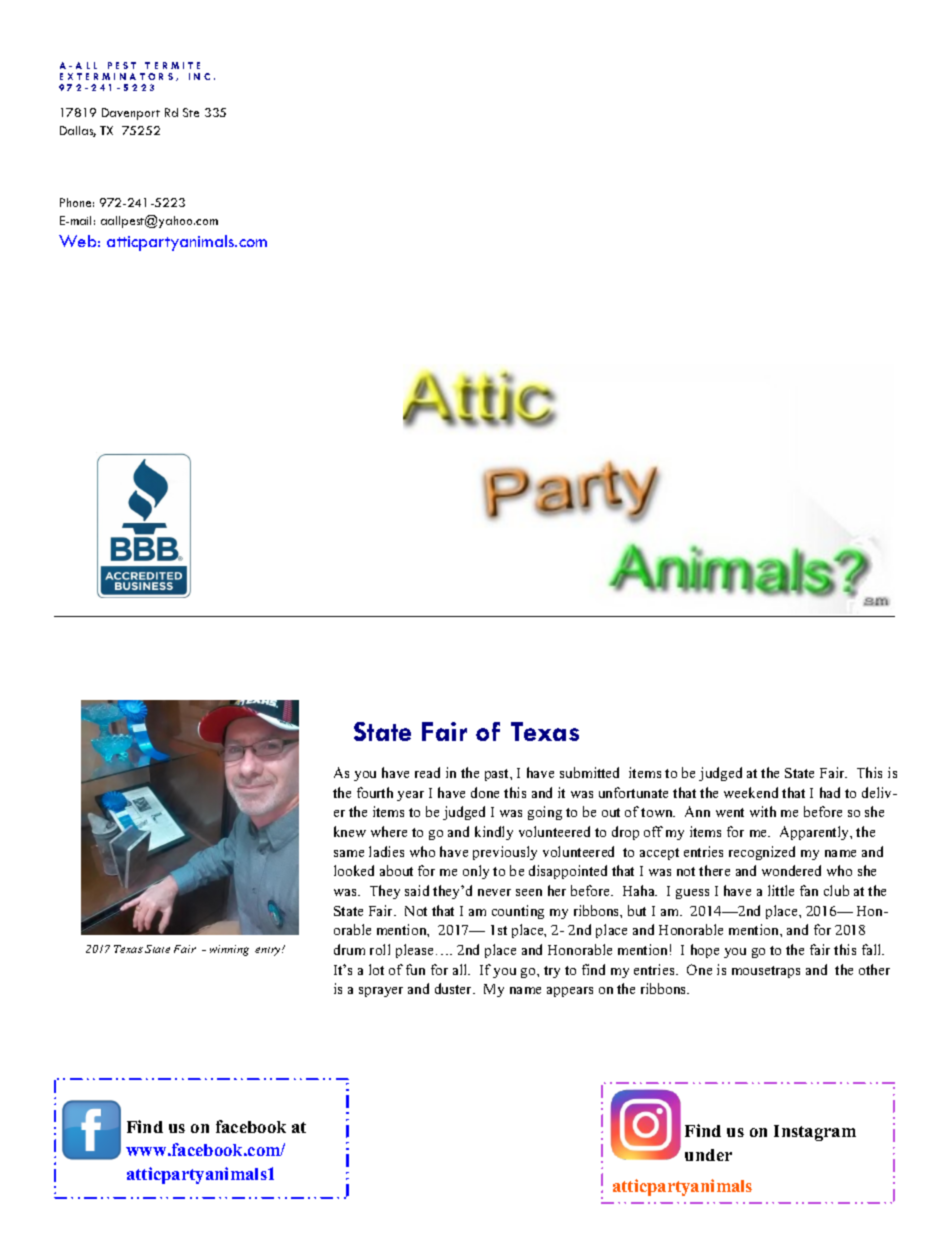 This image has height=1233, width=952. Describe the element at coordinates (455, 988) in the image. I see `duster` at that location.
